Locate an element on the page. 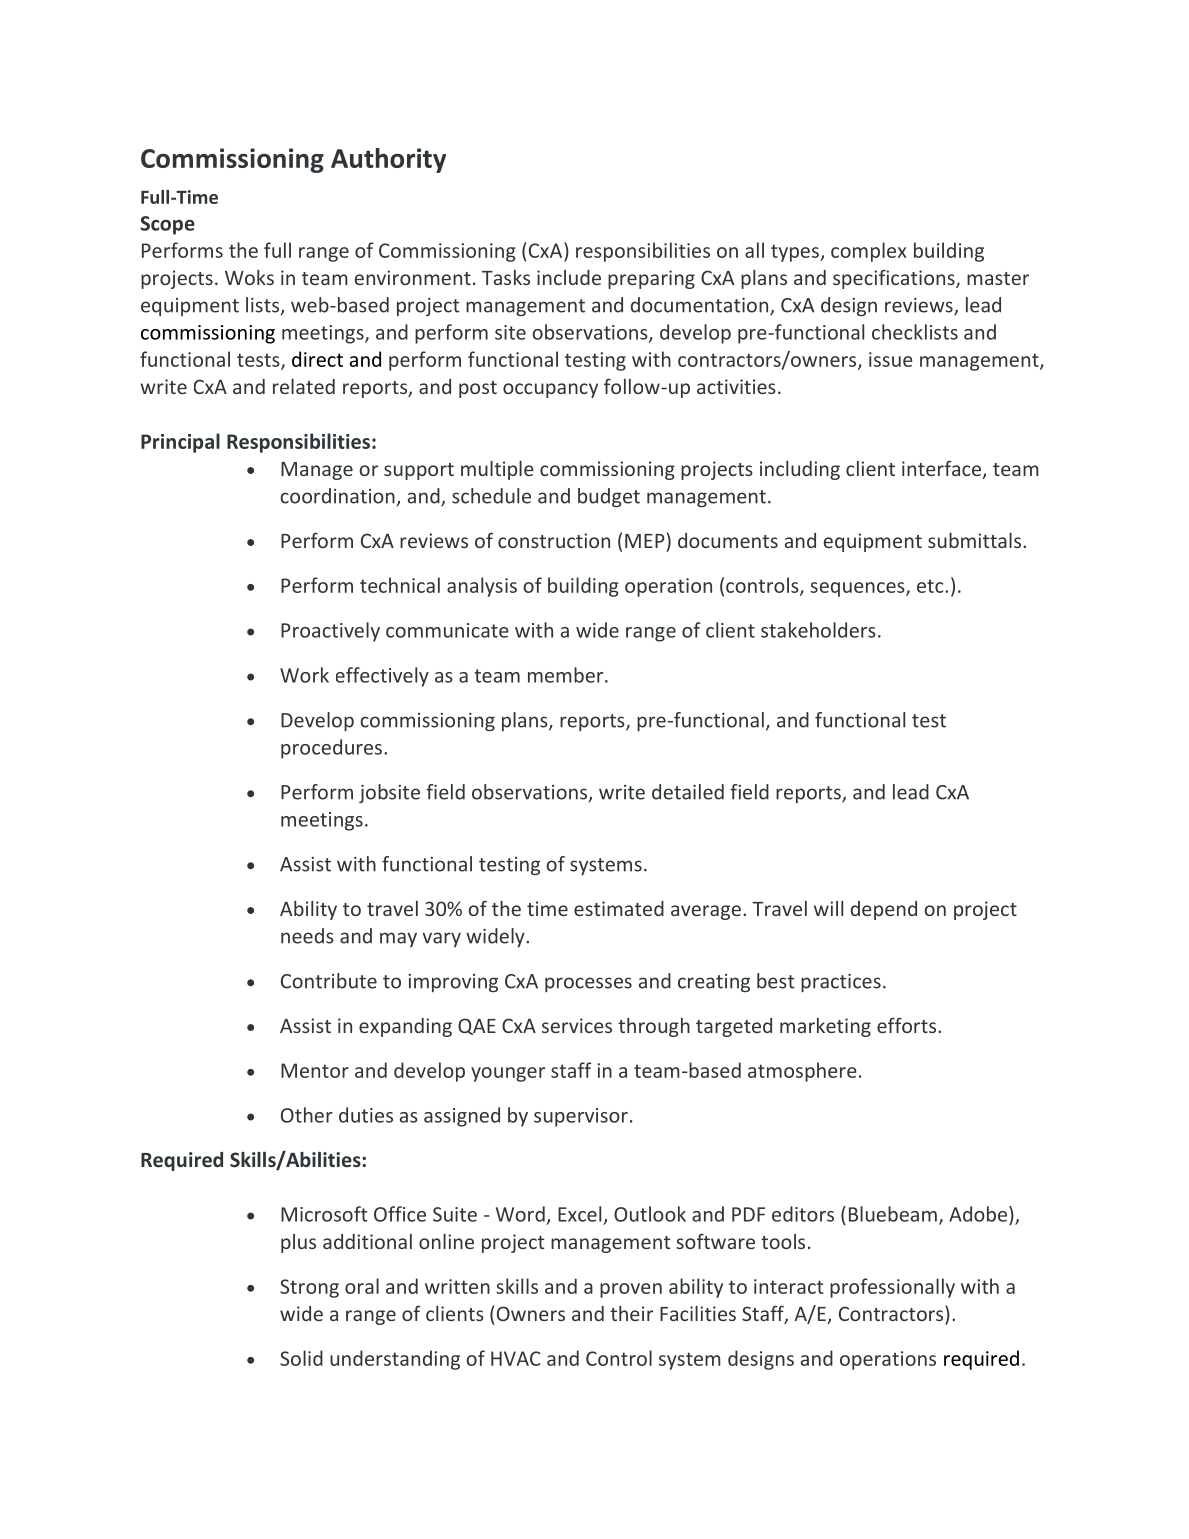 Image resolution: width=1189 pixels, height=1539 pixels. their is located at coordinates (631, 1313).
